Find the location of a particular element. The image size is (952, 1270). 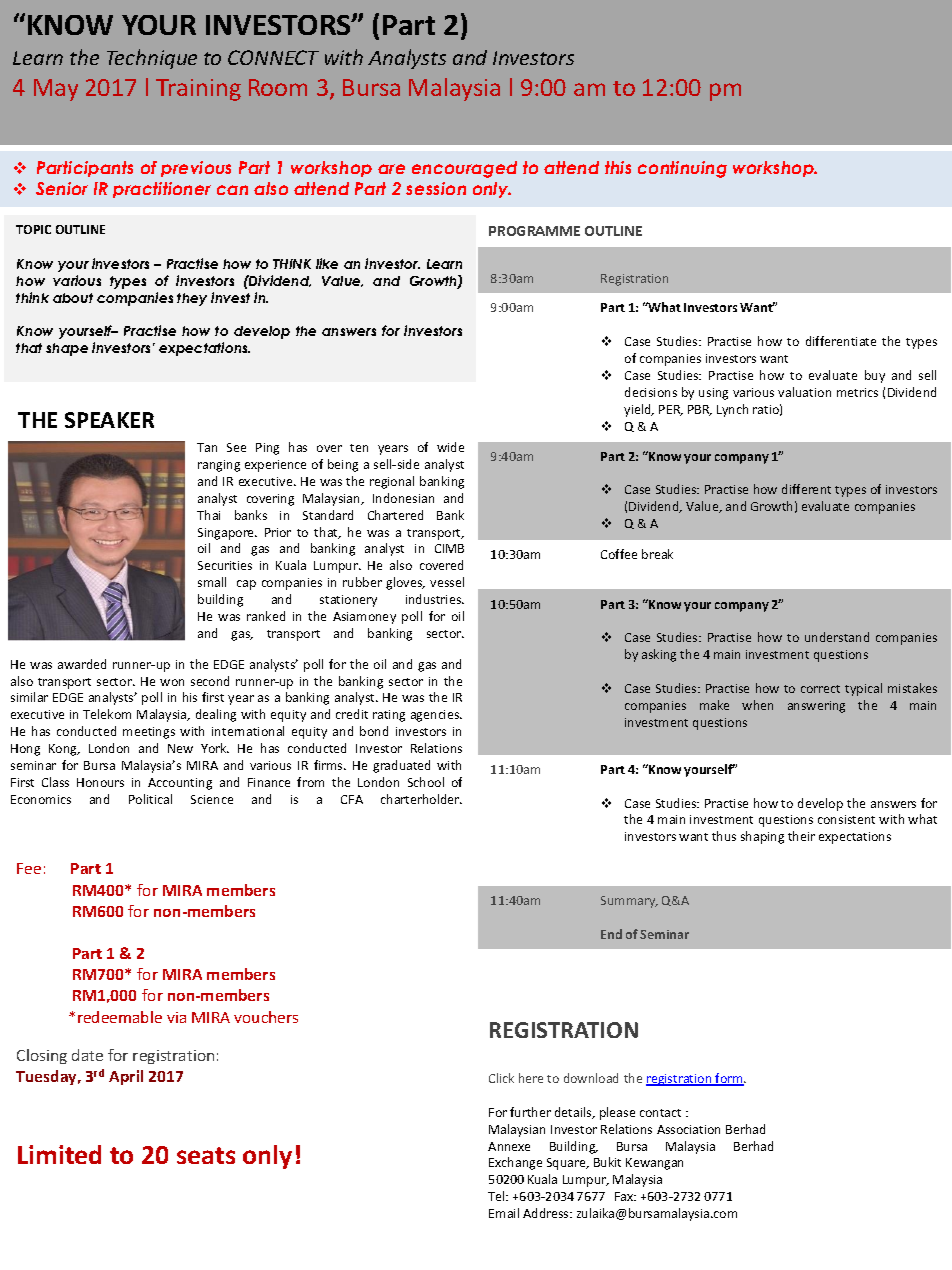

understand is located at coordinates (837, 637).
